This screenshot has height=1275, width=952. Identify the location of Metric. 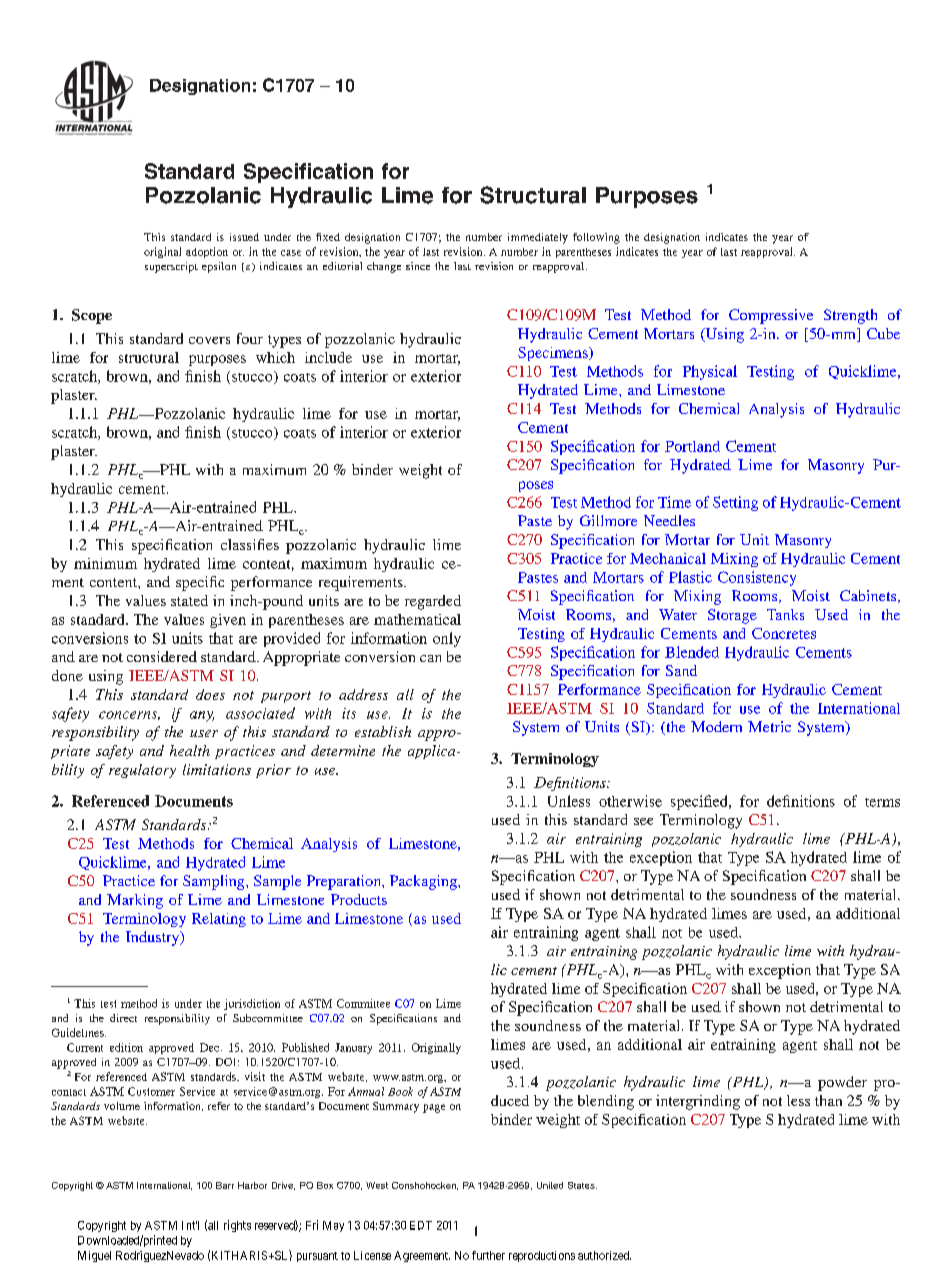
(769, 726).
